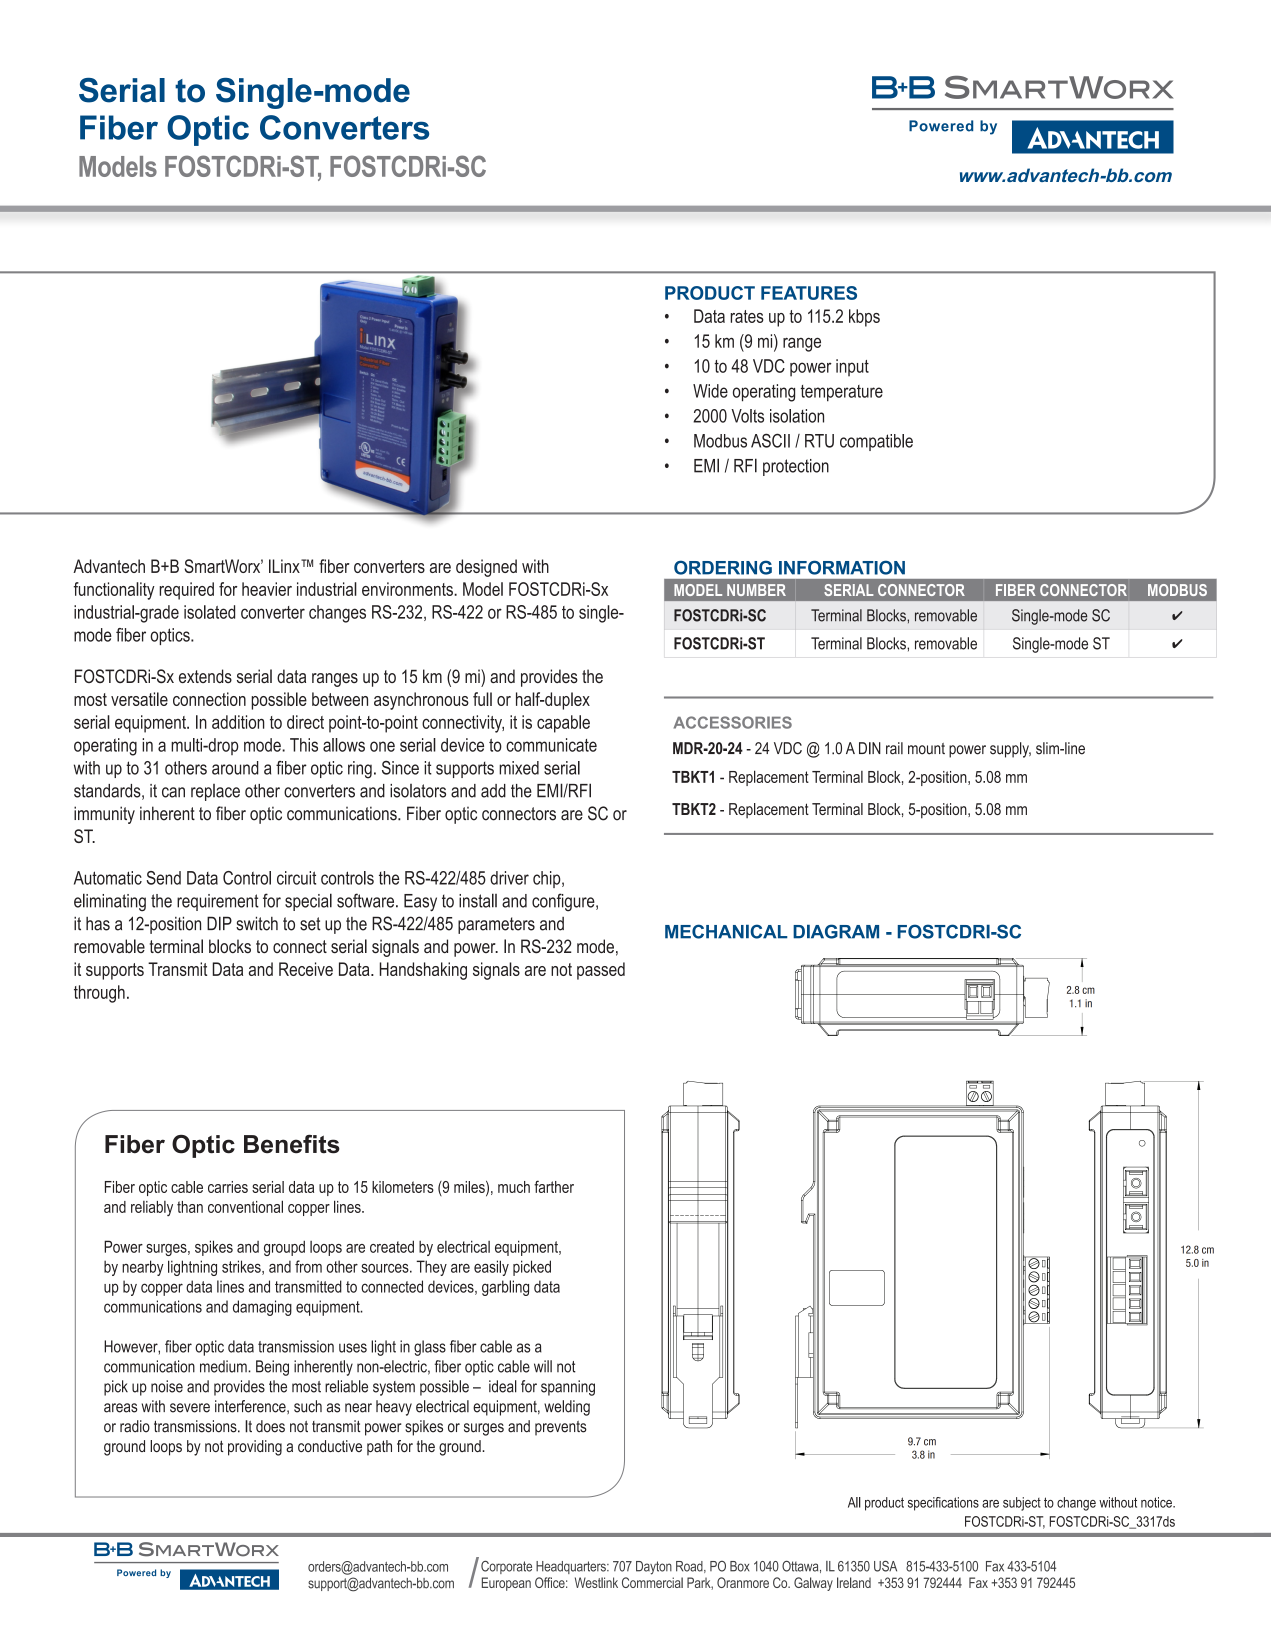 This screenshot has height=1645, width=1271. Describe the element at coordinates (654, 1568) in the screenshot. I see `Dayton` at that location.
